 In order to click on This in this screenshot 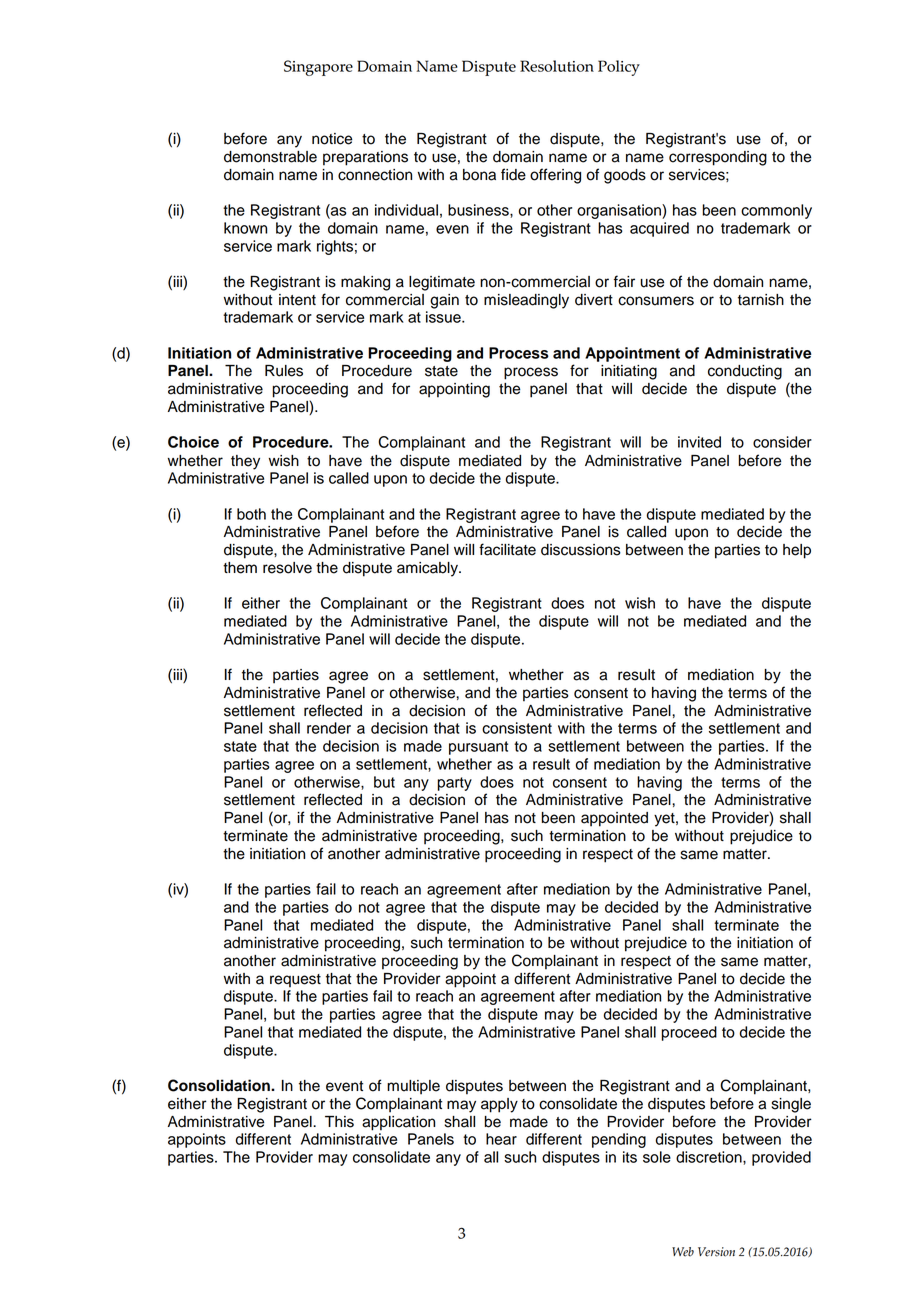, I will do `click(339, 1122)`.
